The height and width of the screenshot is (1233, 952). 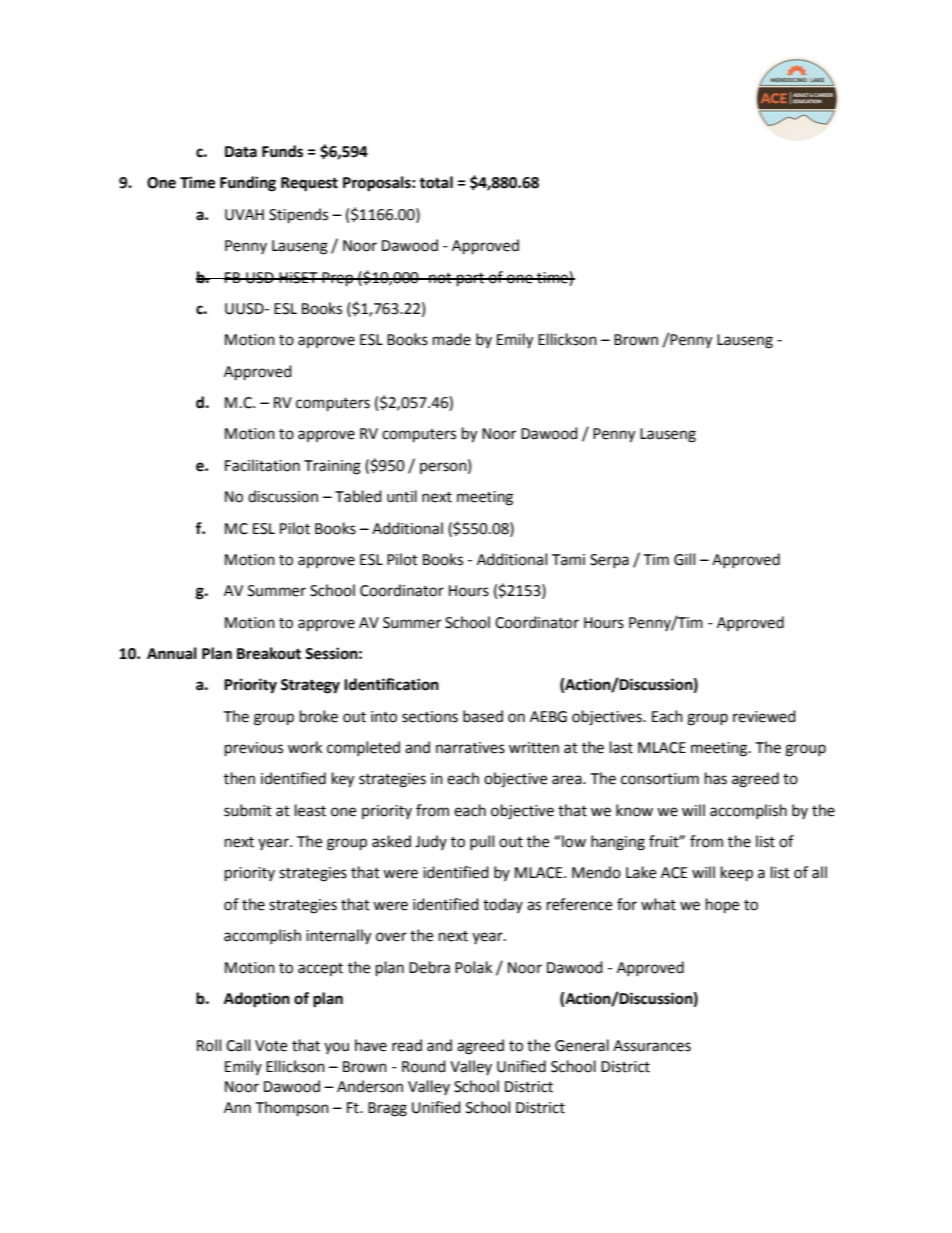 I want to click on Breakout, so click(x=269, y=653).
